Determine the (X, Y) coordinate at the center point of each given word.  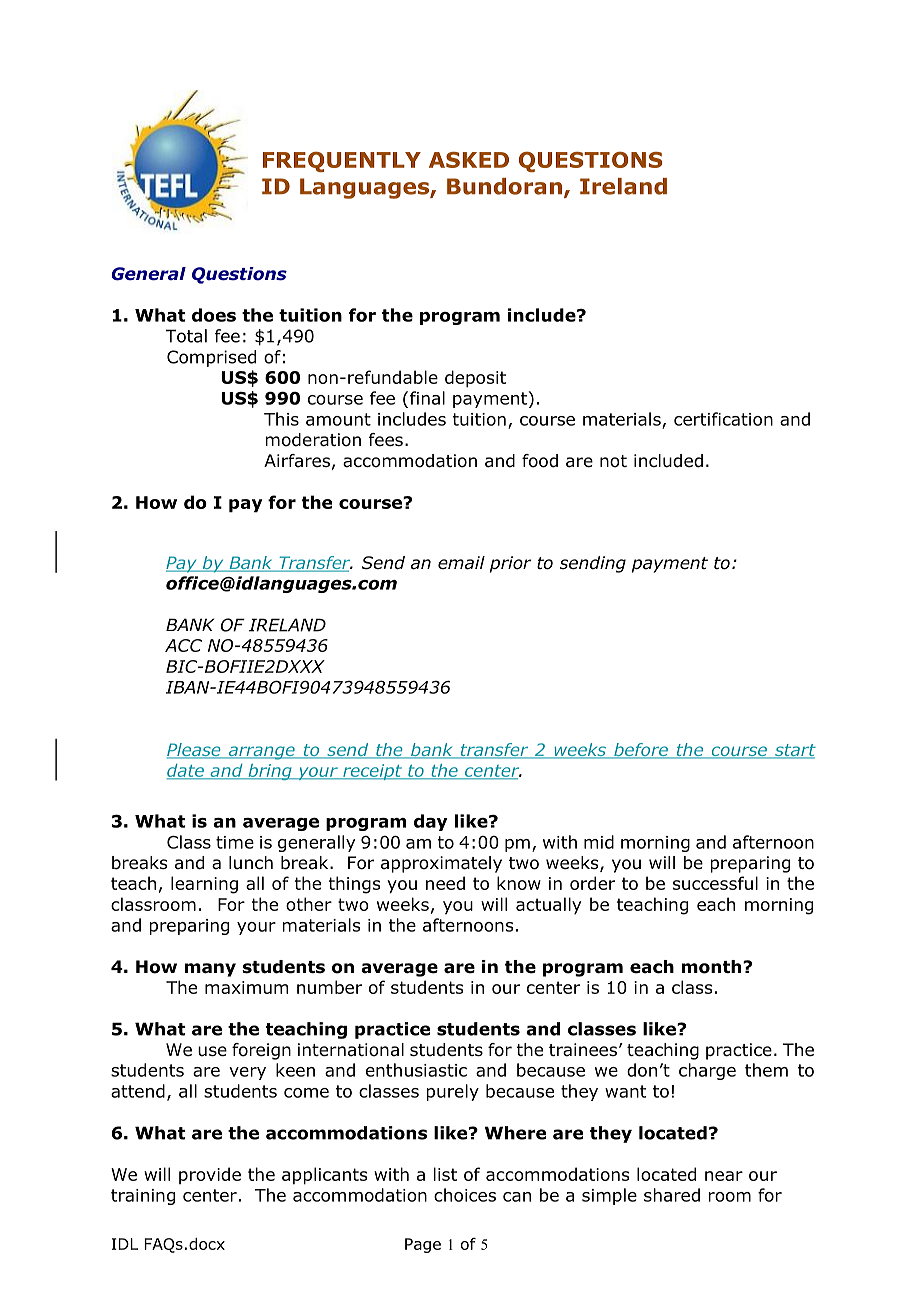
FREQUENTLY (342, 162)
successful (715, 883)
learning (204, 885)
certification (723, 419)
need (445, 883)
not (613, 461)
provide (210, 1175)
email (461, 563)
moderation (313, 440)
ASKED (469, 160)
